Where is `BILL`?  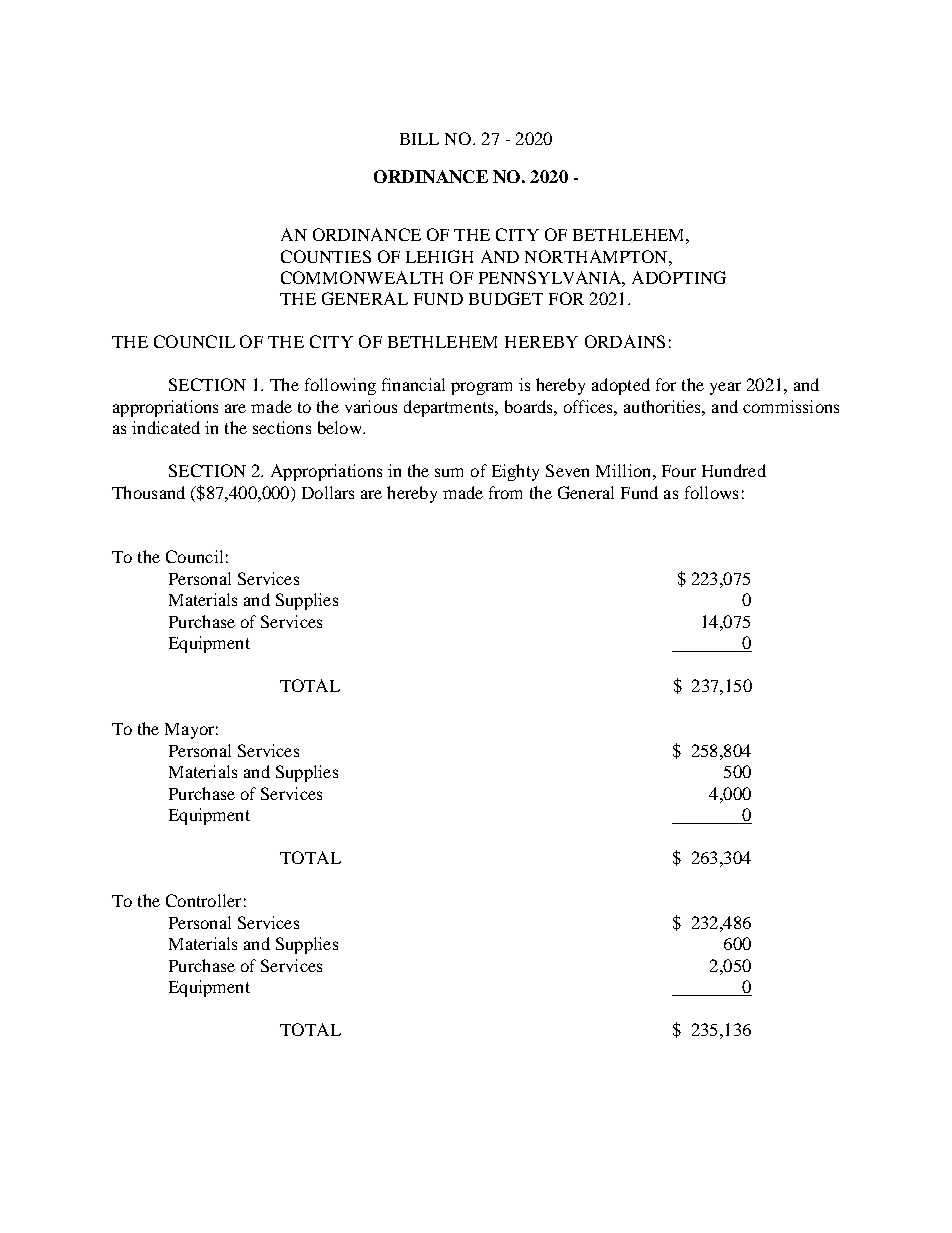 BILL is located at coordinates (419, 139).
